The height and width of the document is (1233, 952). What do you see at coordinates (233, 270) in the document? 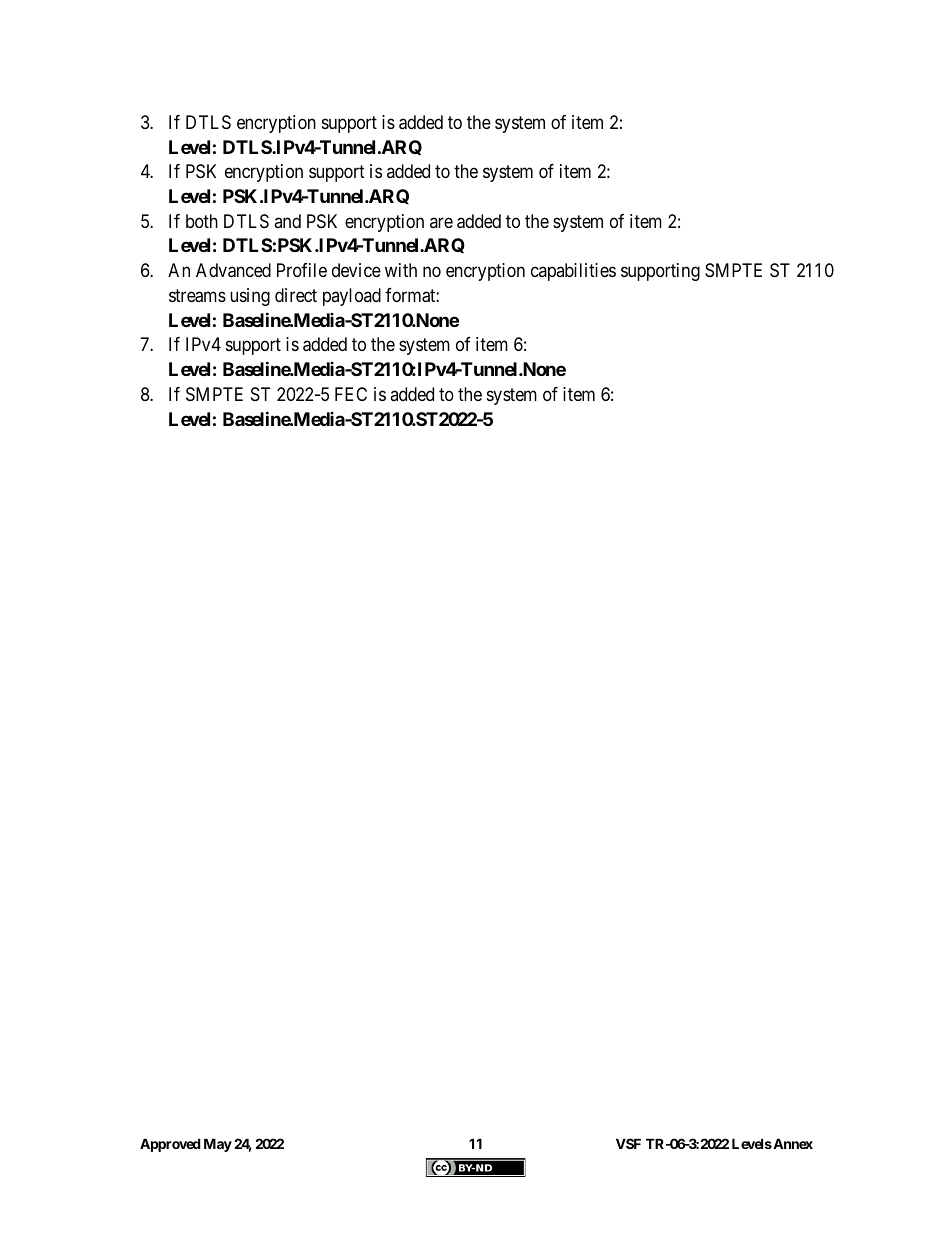
I see `Advanced` at bounding box center [233, 270].
